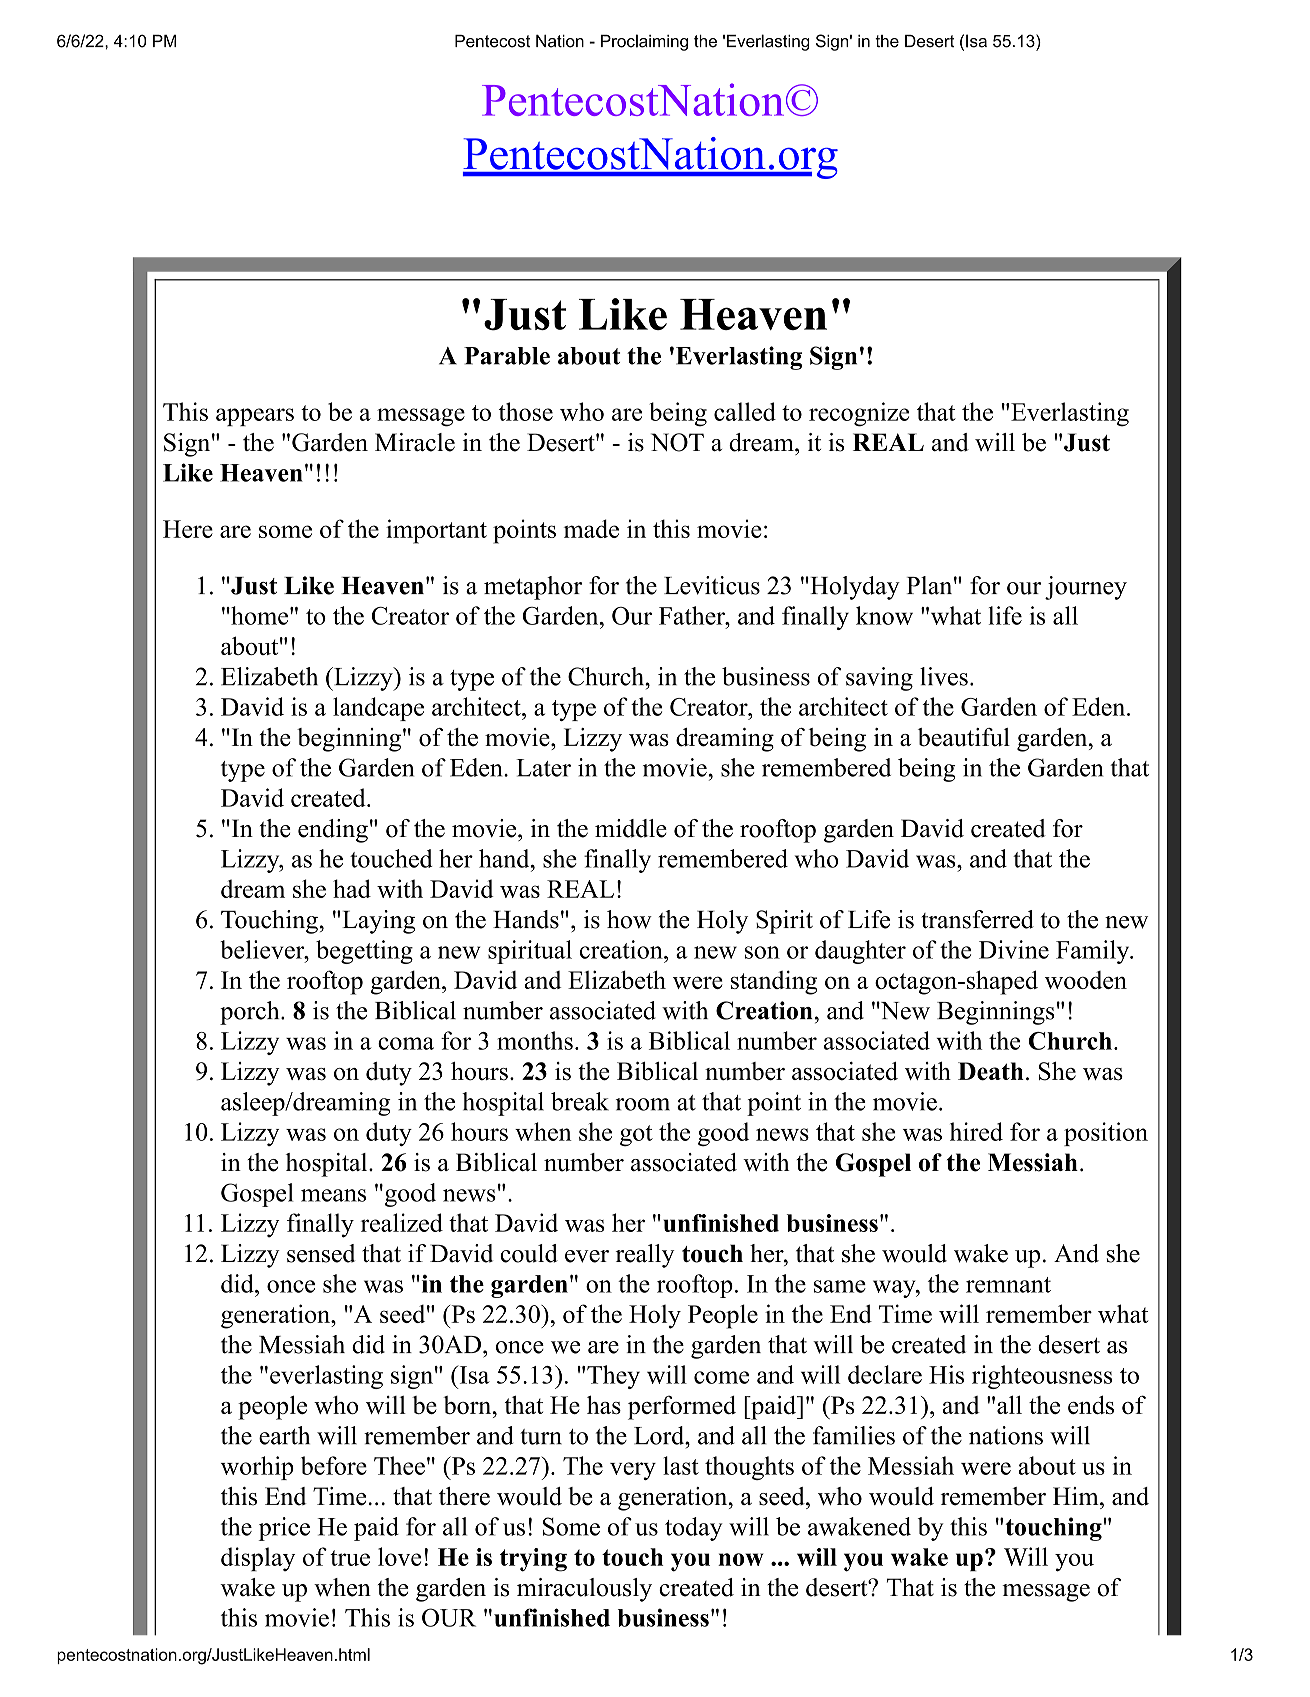 Image resolution: width=1310 pixels, height=1697 pixels. Describe the element at coordinates (643, 1104) in the image. I see `room` at that location.
